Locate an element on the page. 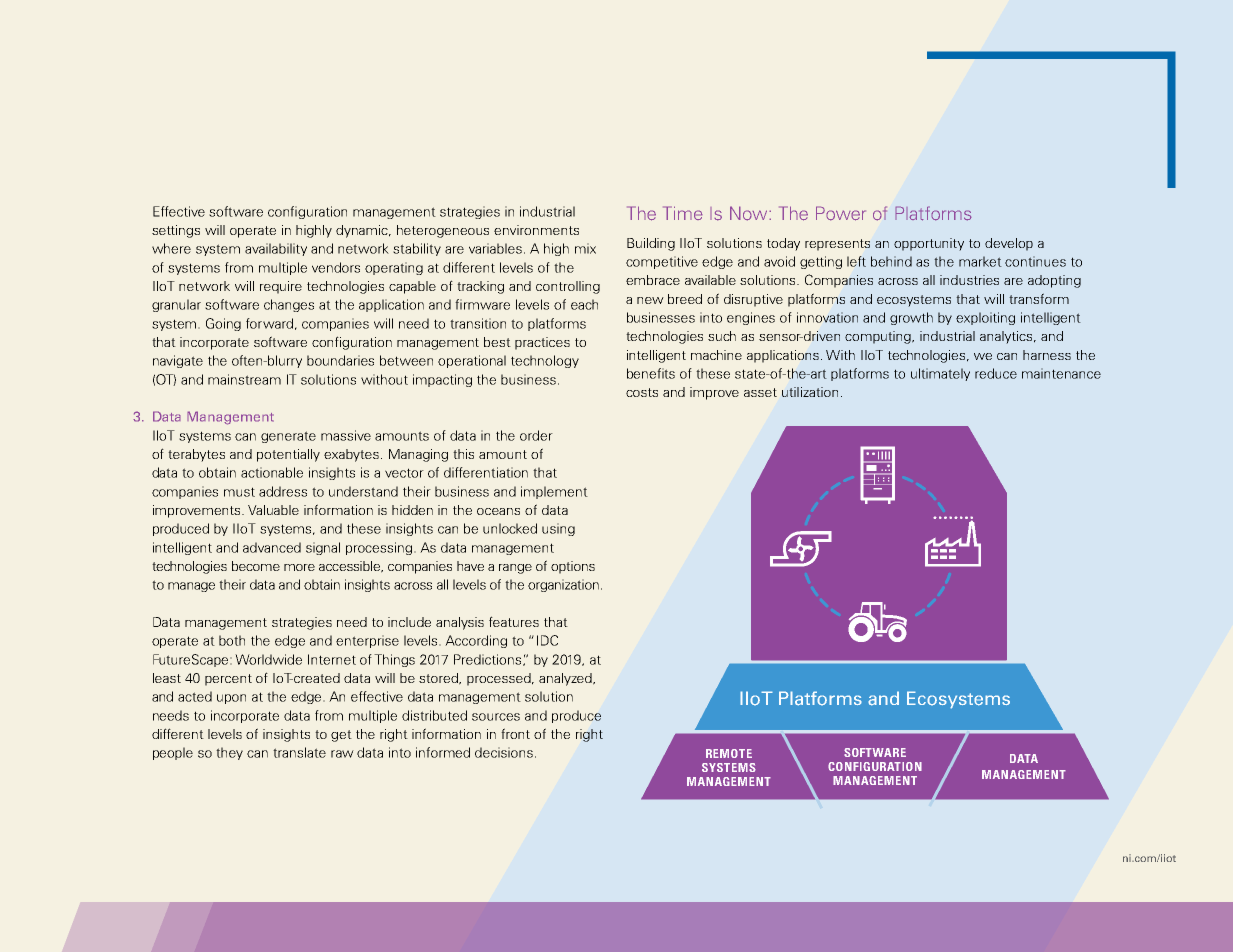  REMOTE is located at coordinates (729, 753).
